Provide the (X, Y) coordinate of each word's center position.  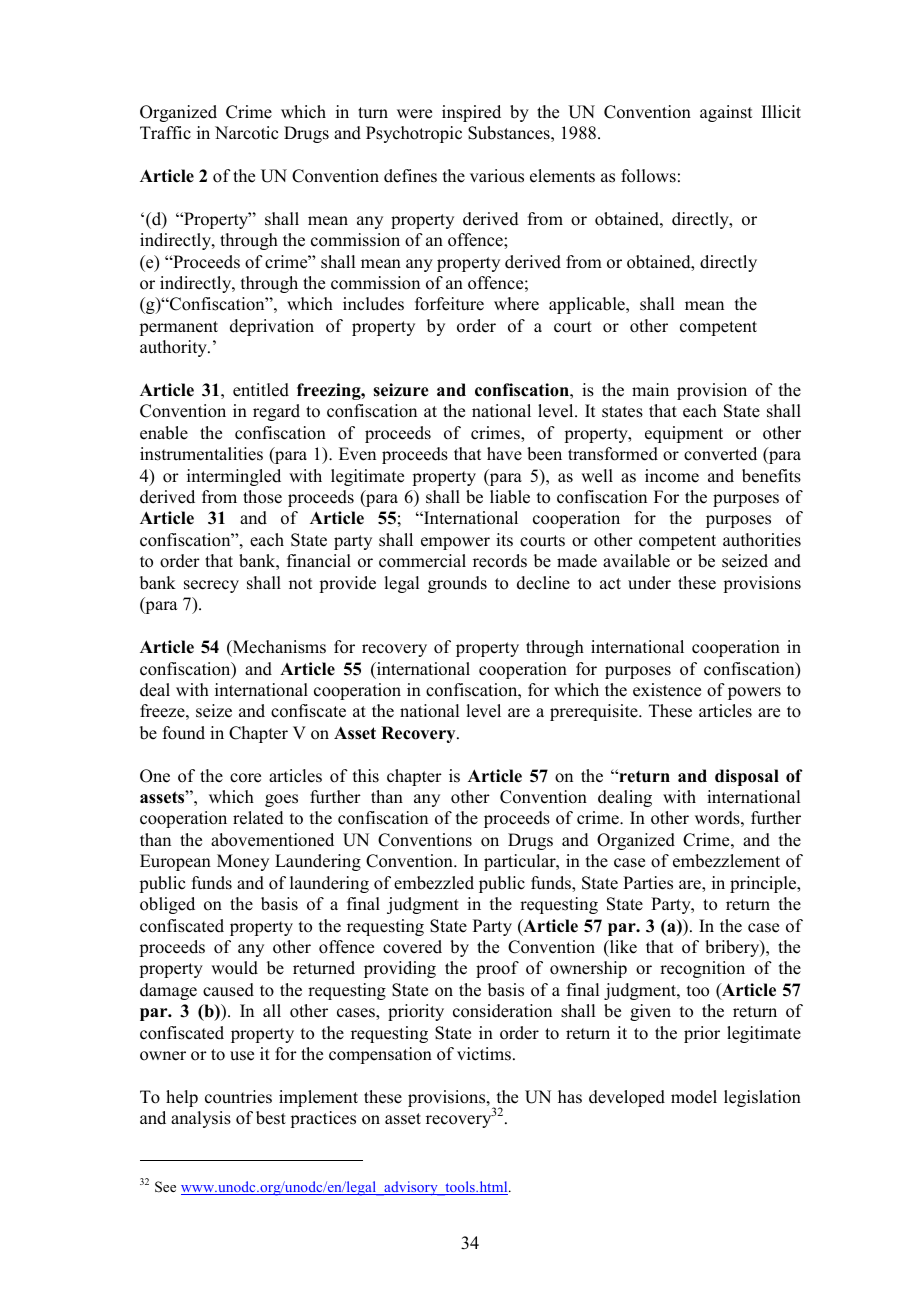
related (258, 818)
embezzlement (726, 861)
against (726, 113)
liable (510, 497)
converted (720, 454)
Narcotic (246, 133)
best (271, 1118)
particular (521, 862)
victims (484, 1054)
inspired (471, 113)
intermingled (234, 477)
